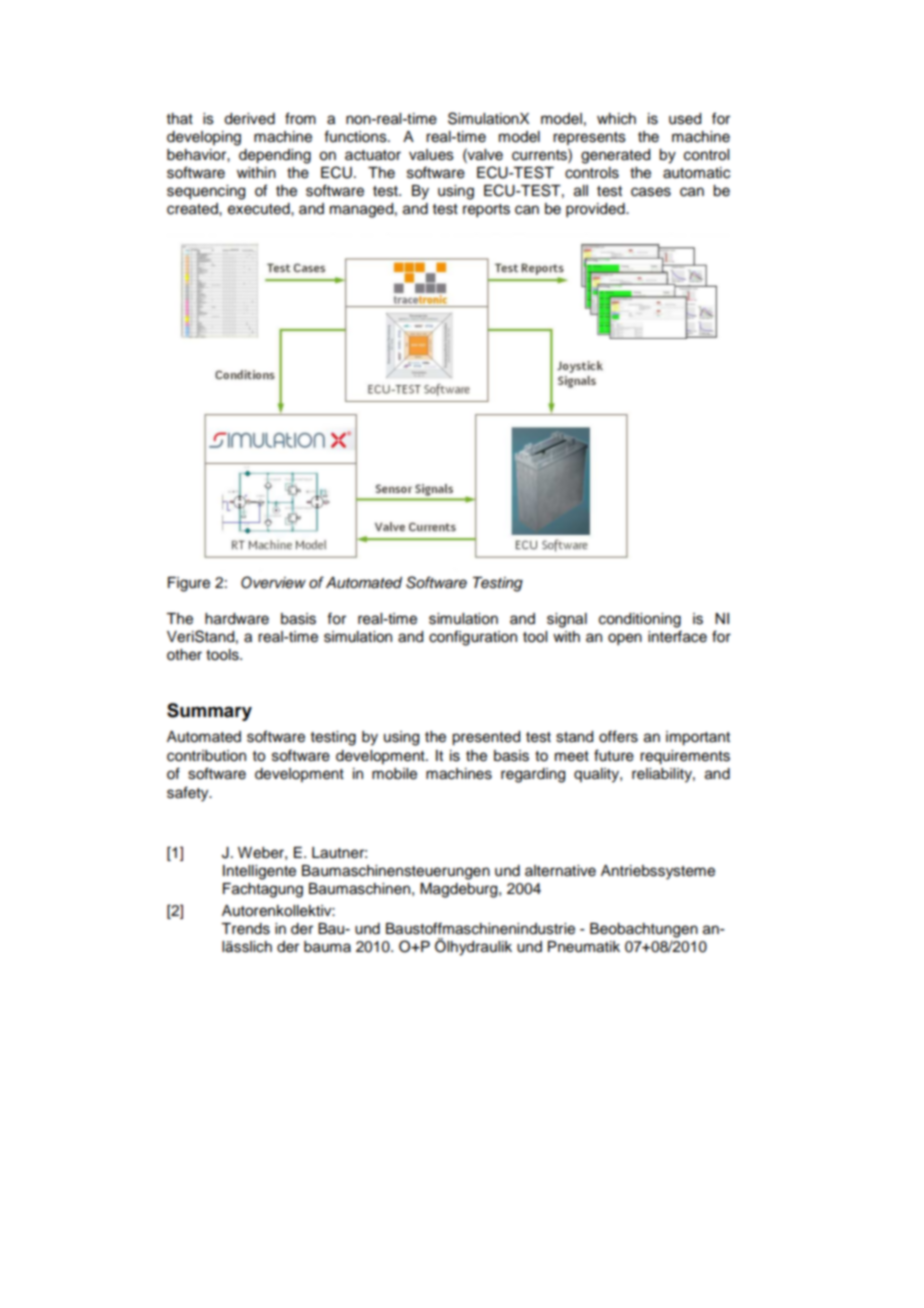 The image size is (924, 1308). I want to click on Trends, so click(245, 929).
